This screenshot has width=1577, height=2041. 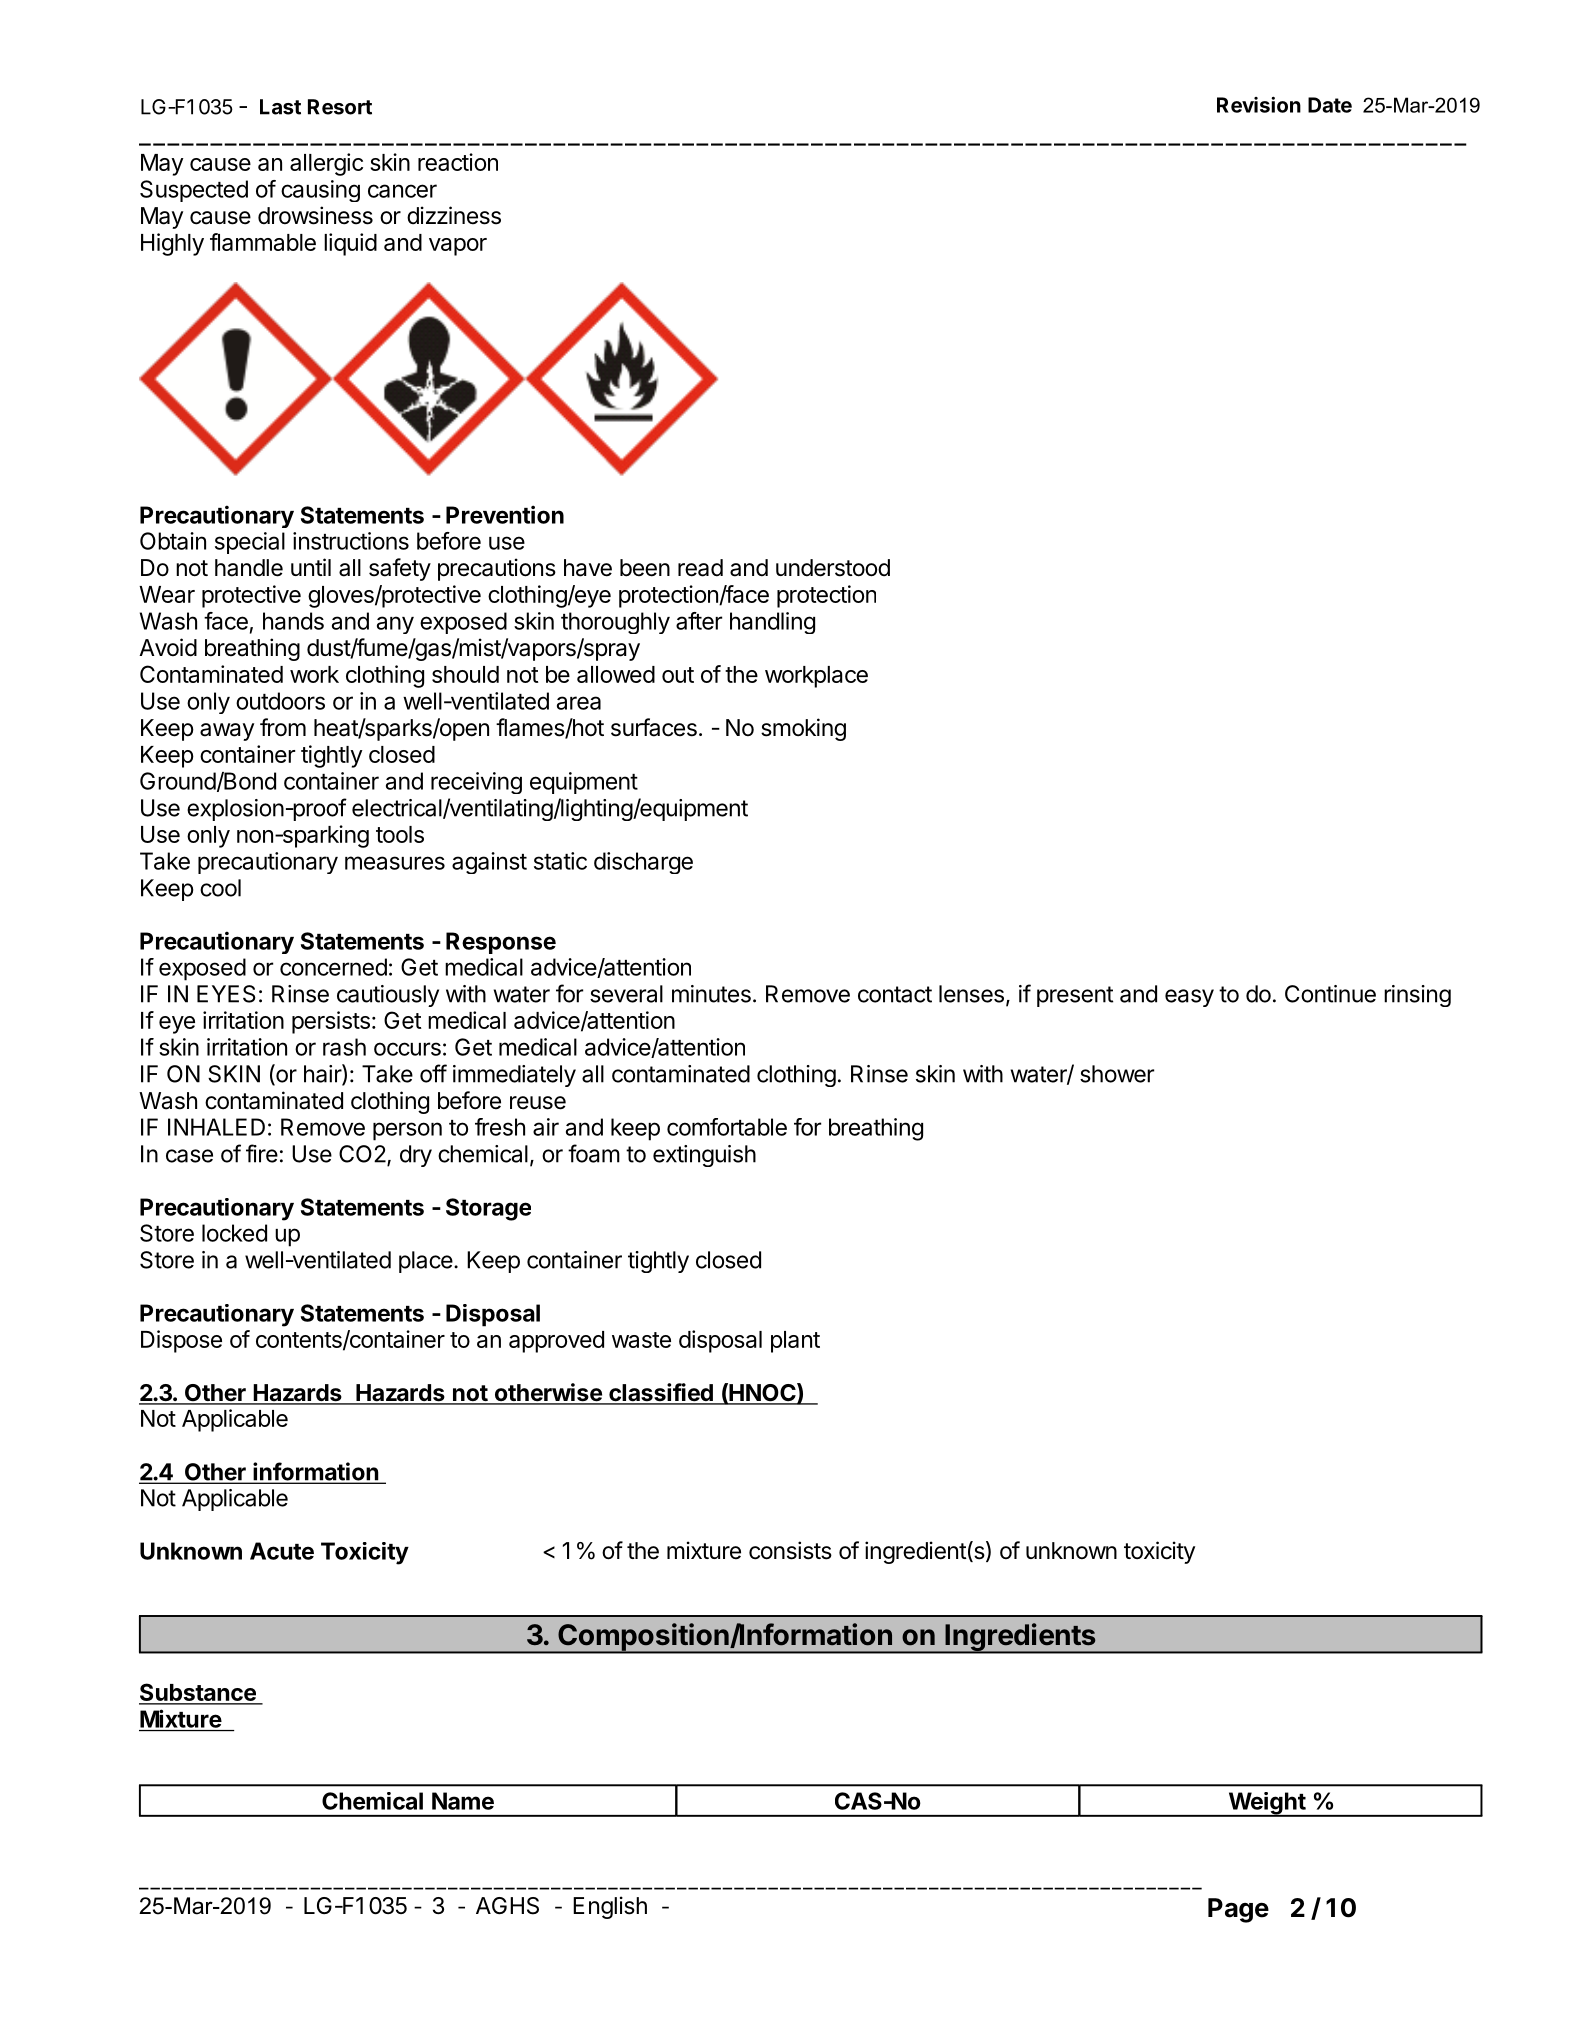 What do you see at coordinates (463, 1801) in the screenshot?
I see `Name` at bounding box center [463, 1801].
